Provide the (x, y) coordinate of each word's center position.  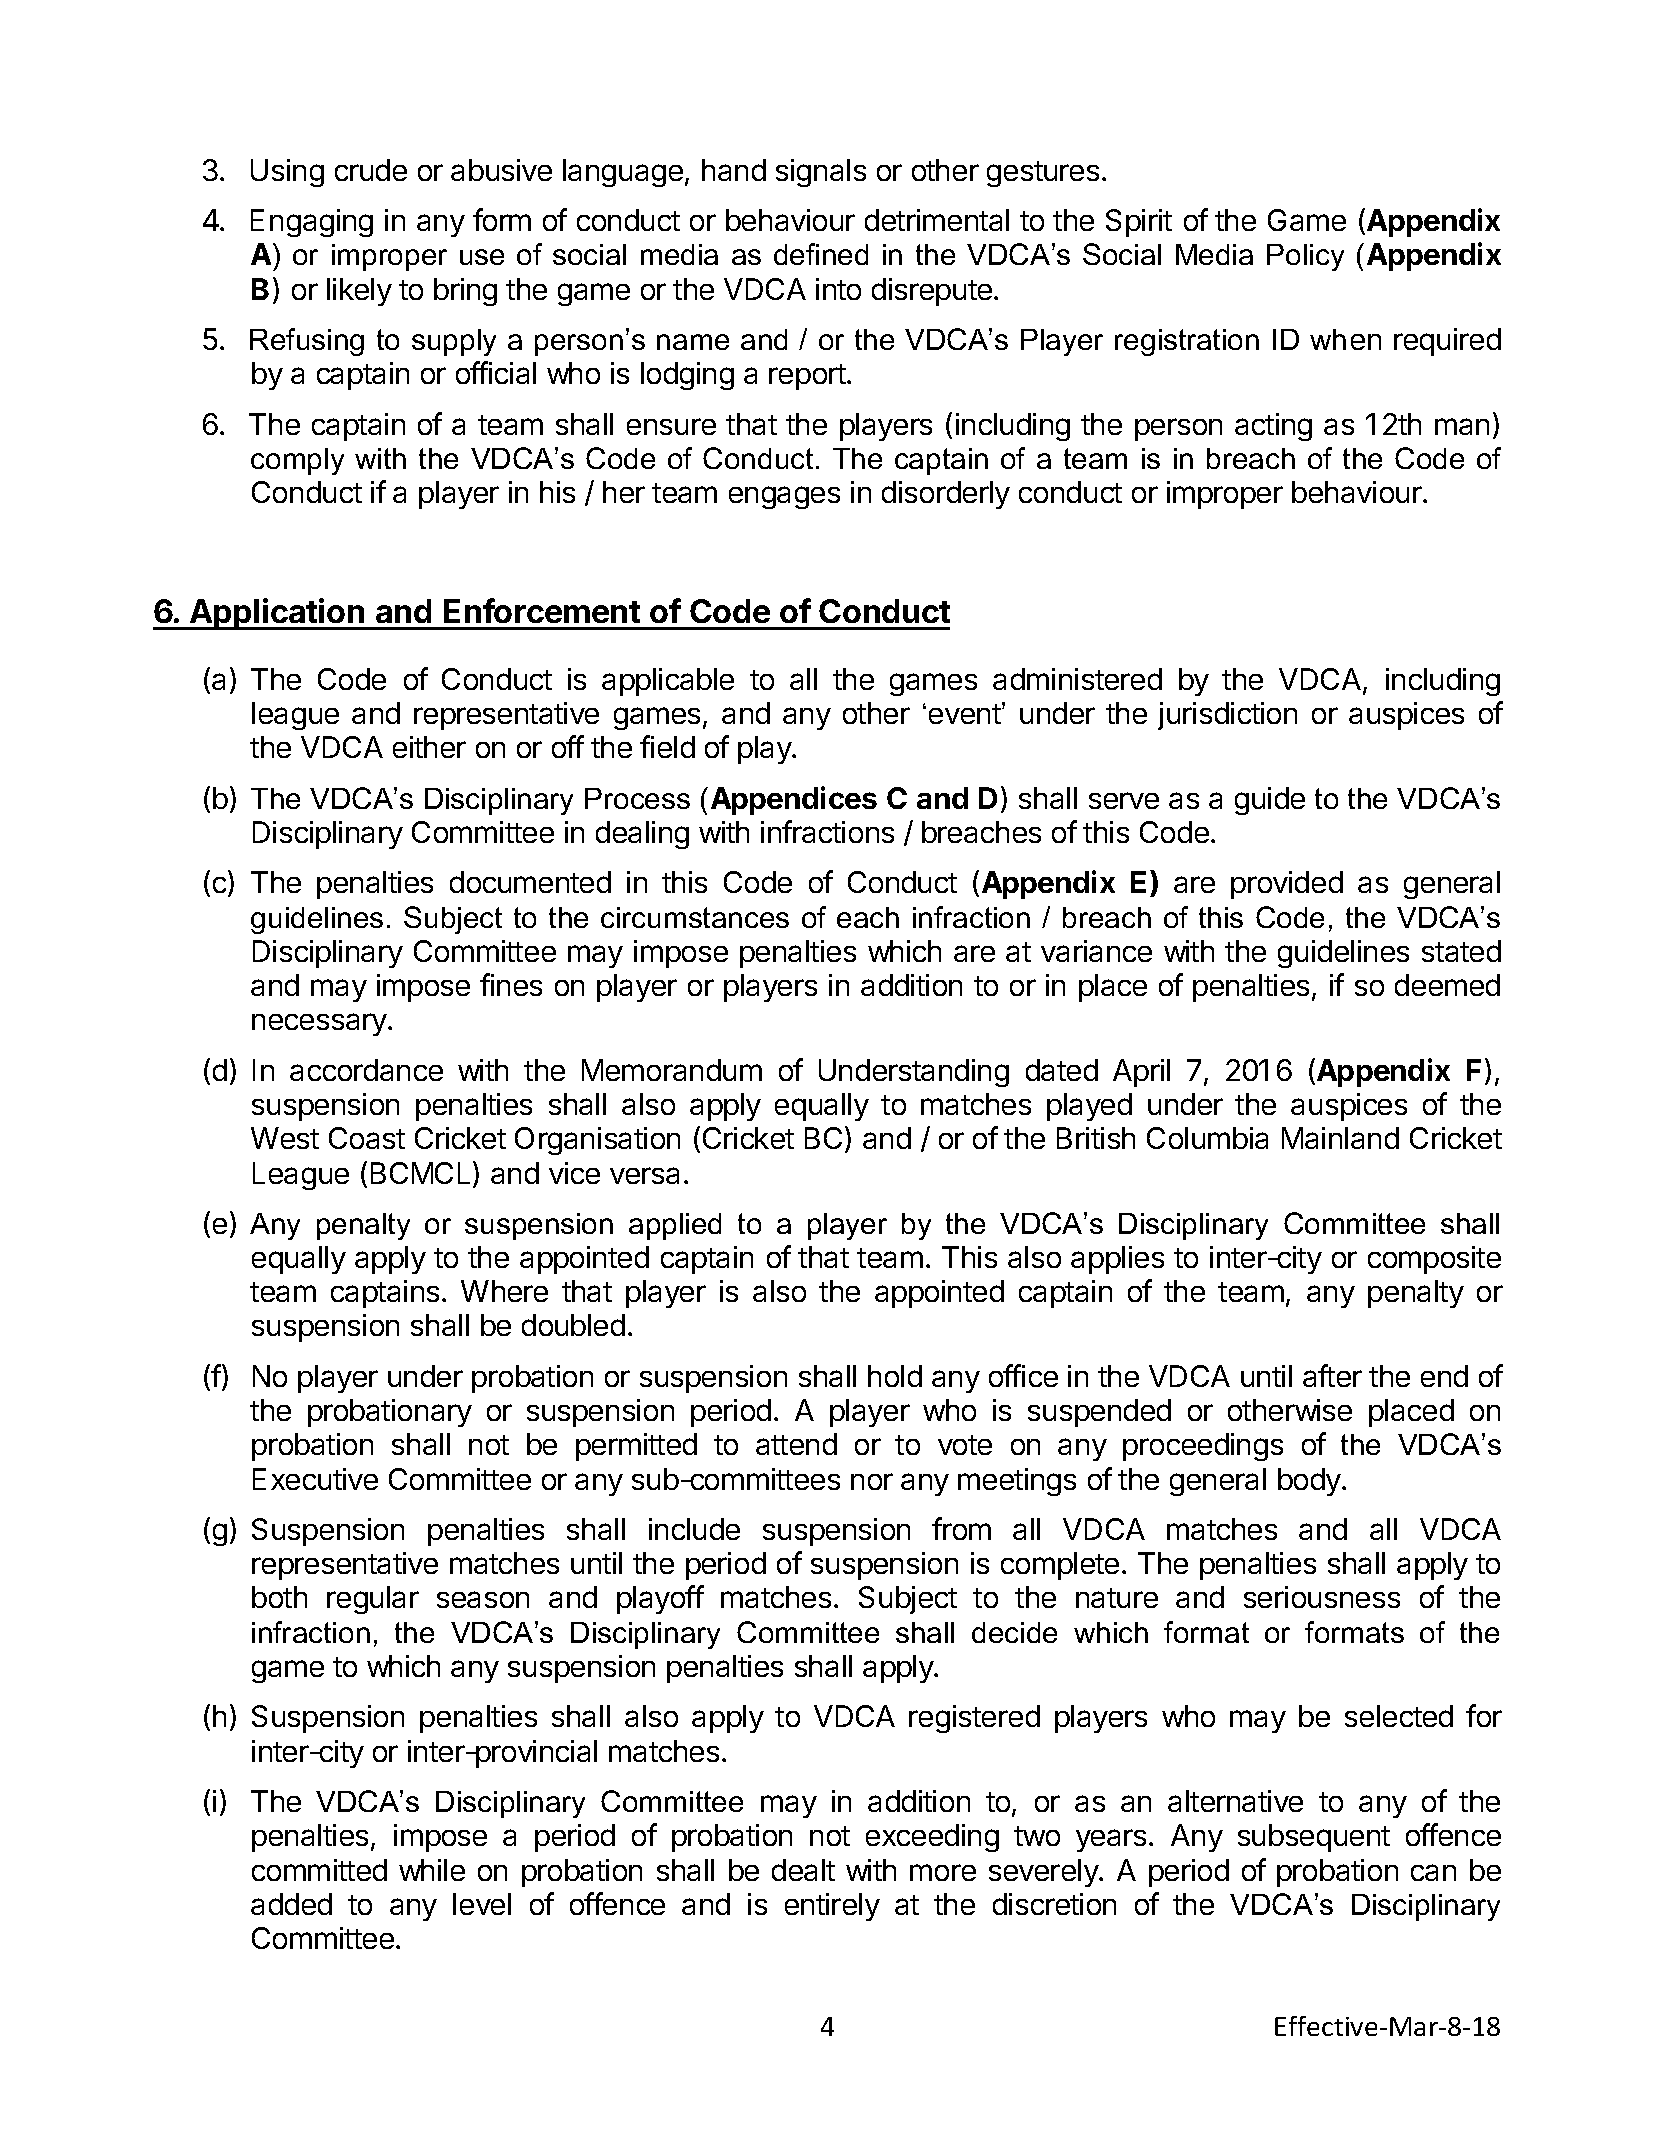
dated (1062, 1070)
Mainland (1340, 1138)
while (432, 1870)
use (482, 257)
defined (821, 254)
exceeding (932, 1838)
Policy (1305, 257)
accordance (366, 1070)
